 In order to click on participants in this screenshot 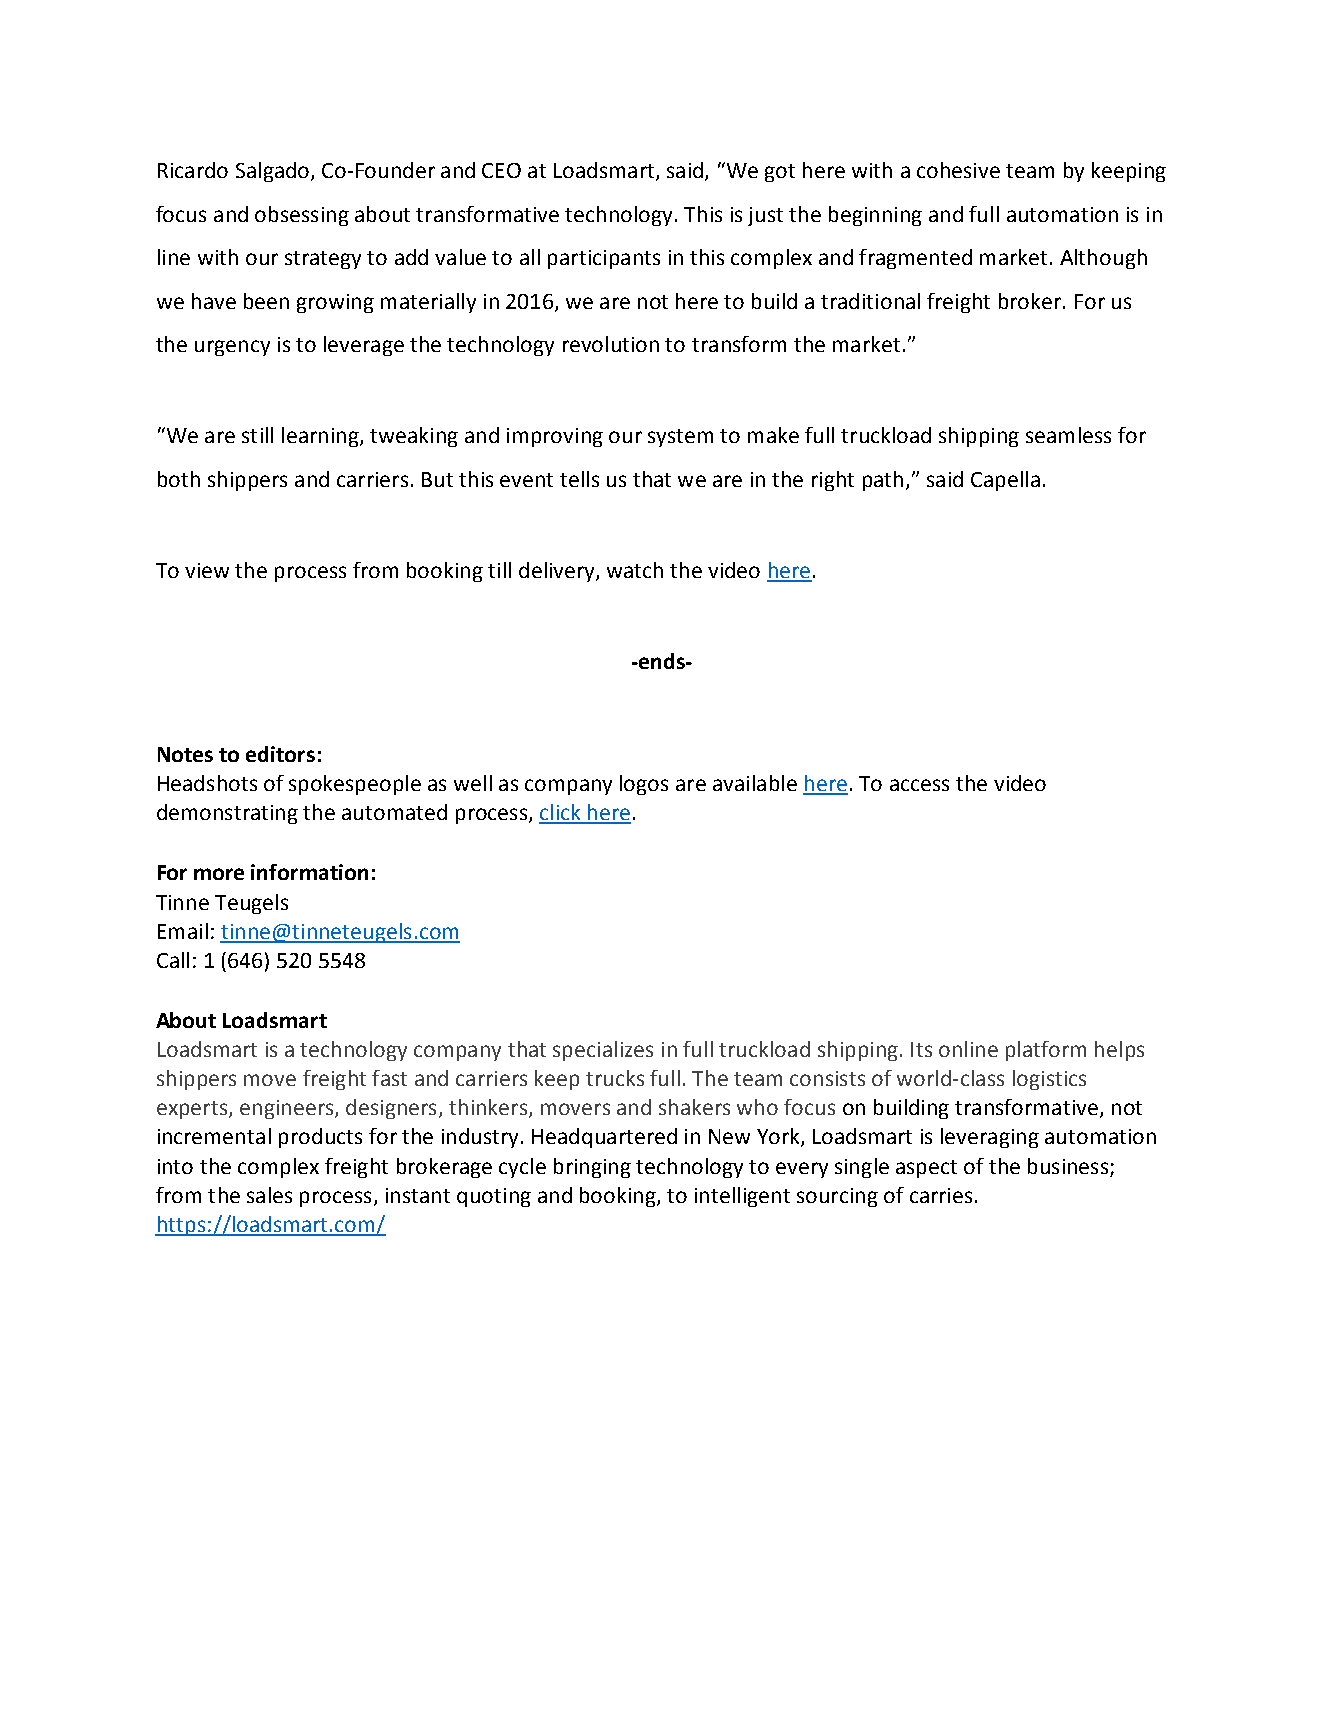, I will do `click(604, 259)`.
